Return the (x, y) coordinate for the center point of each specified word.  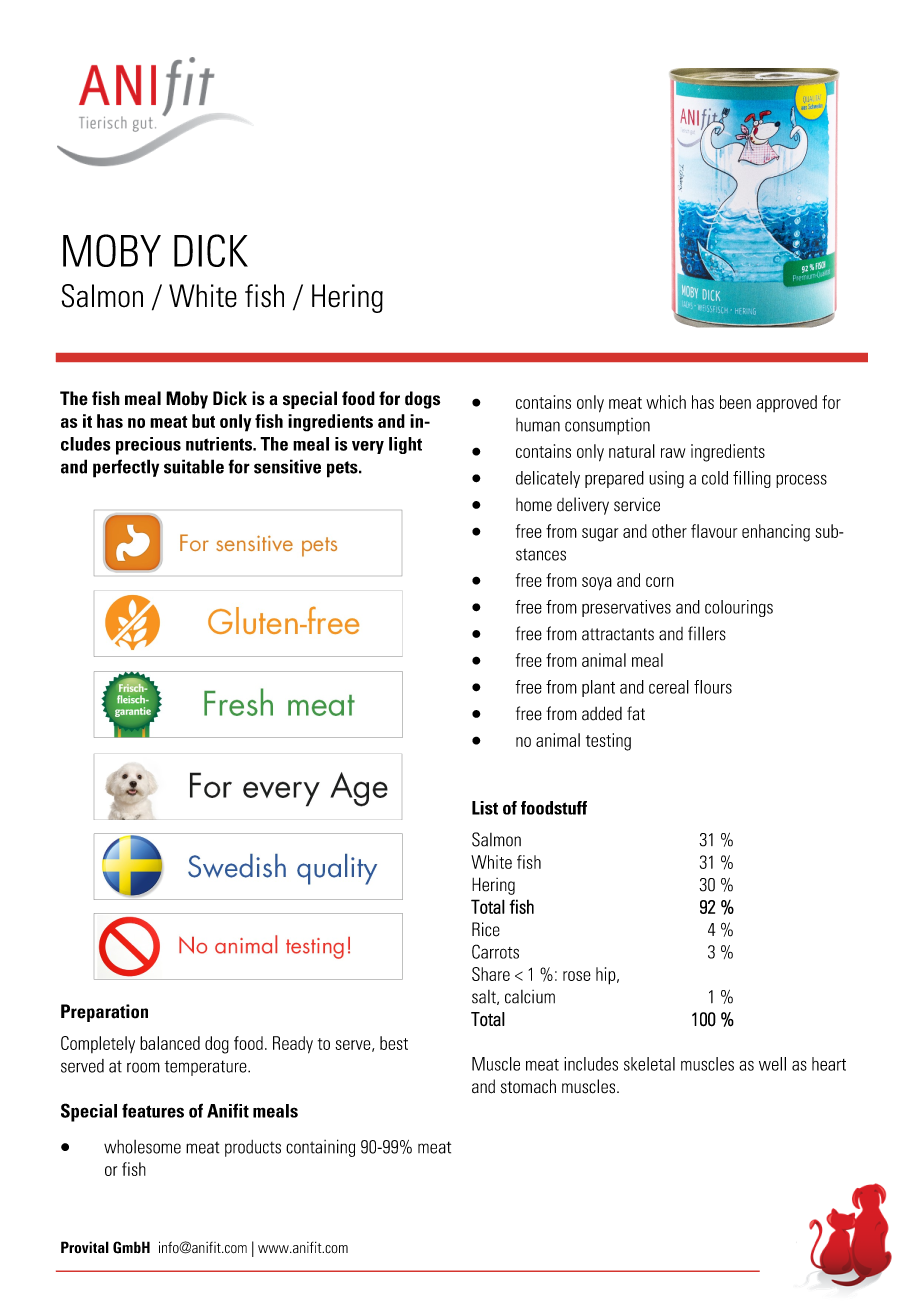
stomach (528, 1086)
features (153, 1110)
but (203, 421)
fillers (707, 633)
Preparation (104, 1013)
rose (577, 976)
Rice (486, 929)
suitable (194, 466)
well (772, 1064)
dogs (422, 400)
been (735, 402)
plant (598, 688)
